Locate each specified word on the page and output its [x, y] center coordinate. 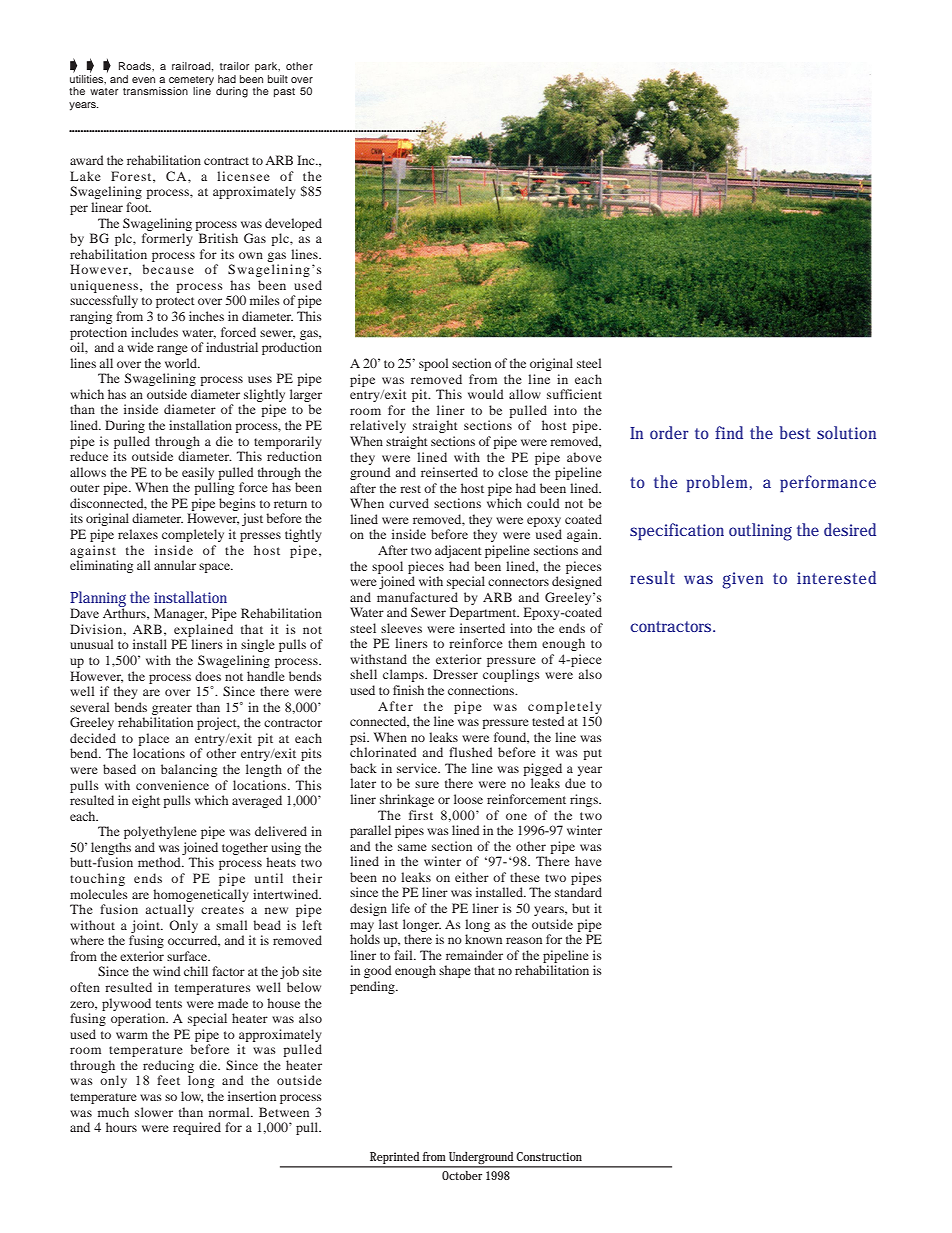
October [462, 1175]
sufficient [574, 394]
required [197, 1128]
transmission [155, 91]
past [284, 92]
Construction [549, 1156]
